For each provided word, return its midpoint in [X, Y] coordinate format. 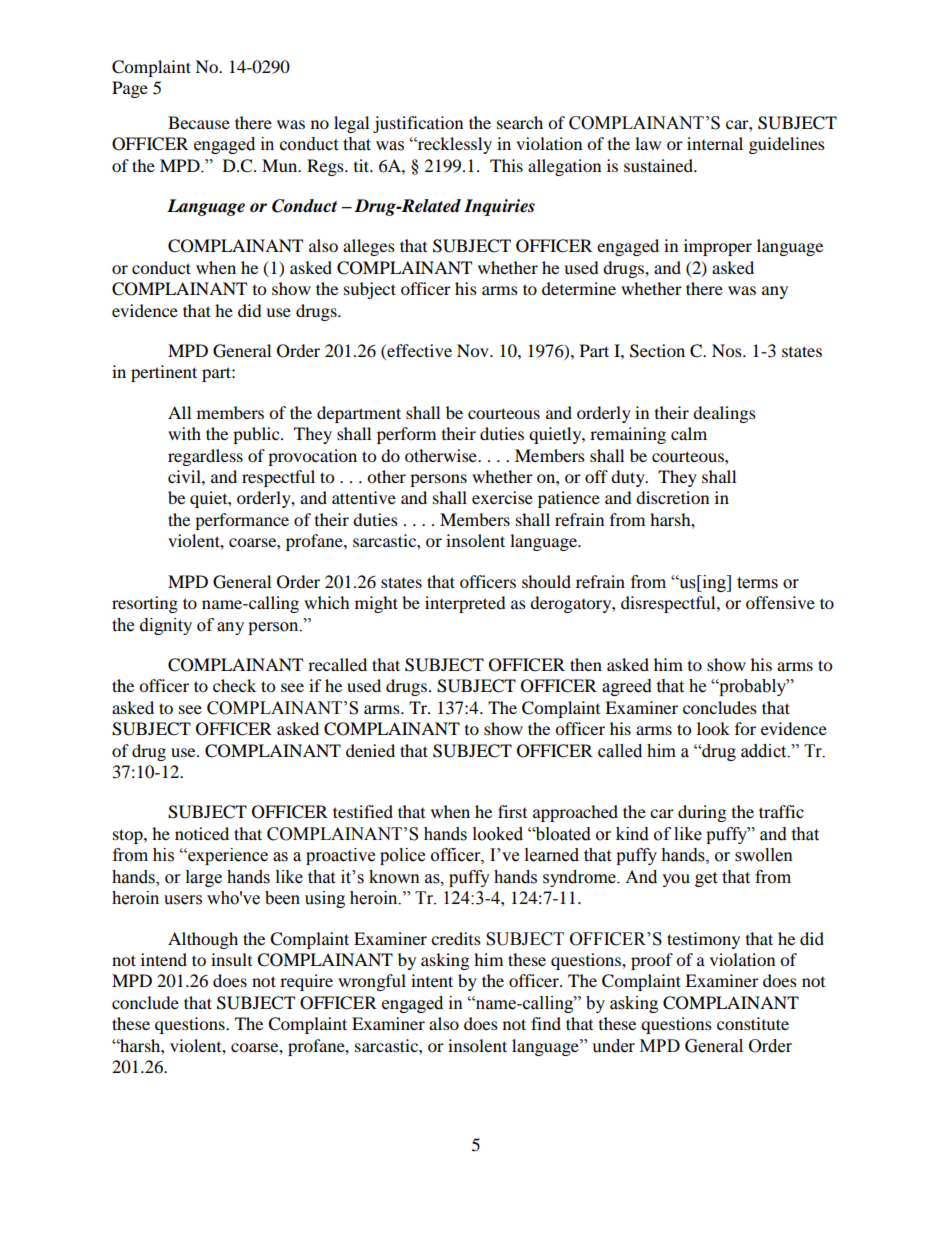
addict [765, 751]
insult [231, 959]
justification [418, 124]
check [234, 685]
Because [199, 122]
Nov [474, 350]
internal [715, 143]
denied [370, 750]
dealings [724, 414]
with [184, 433]
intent [432, 980]
